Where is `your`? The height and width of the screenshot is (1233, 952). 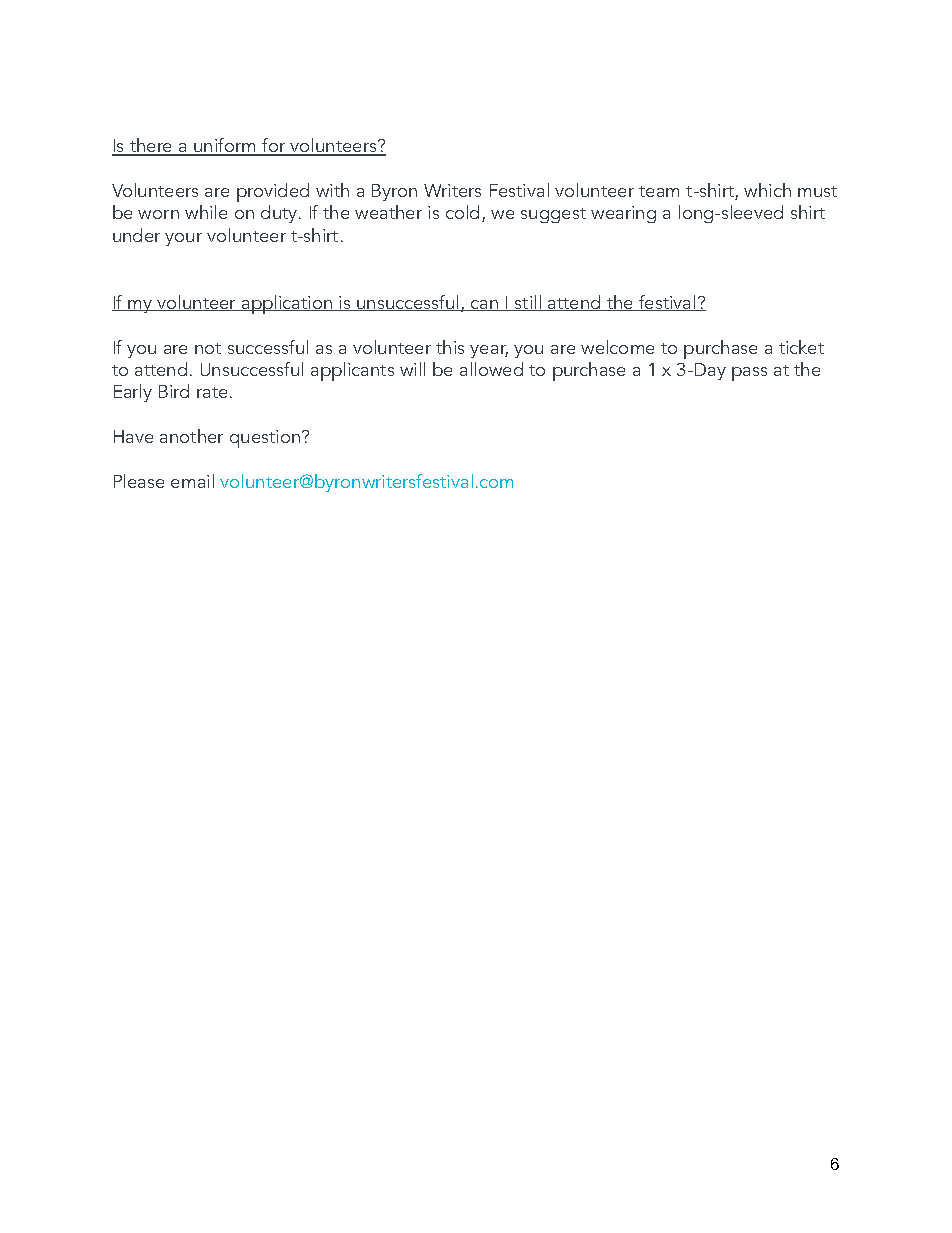
your is located at coordinates (183, 239).
